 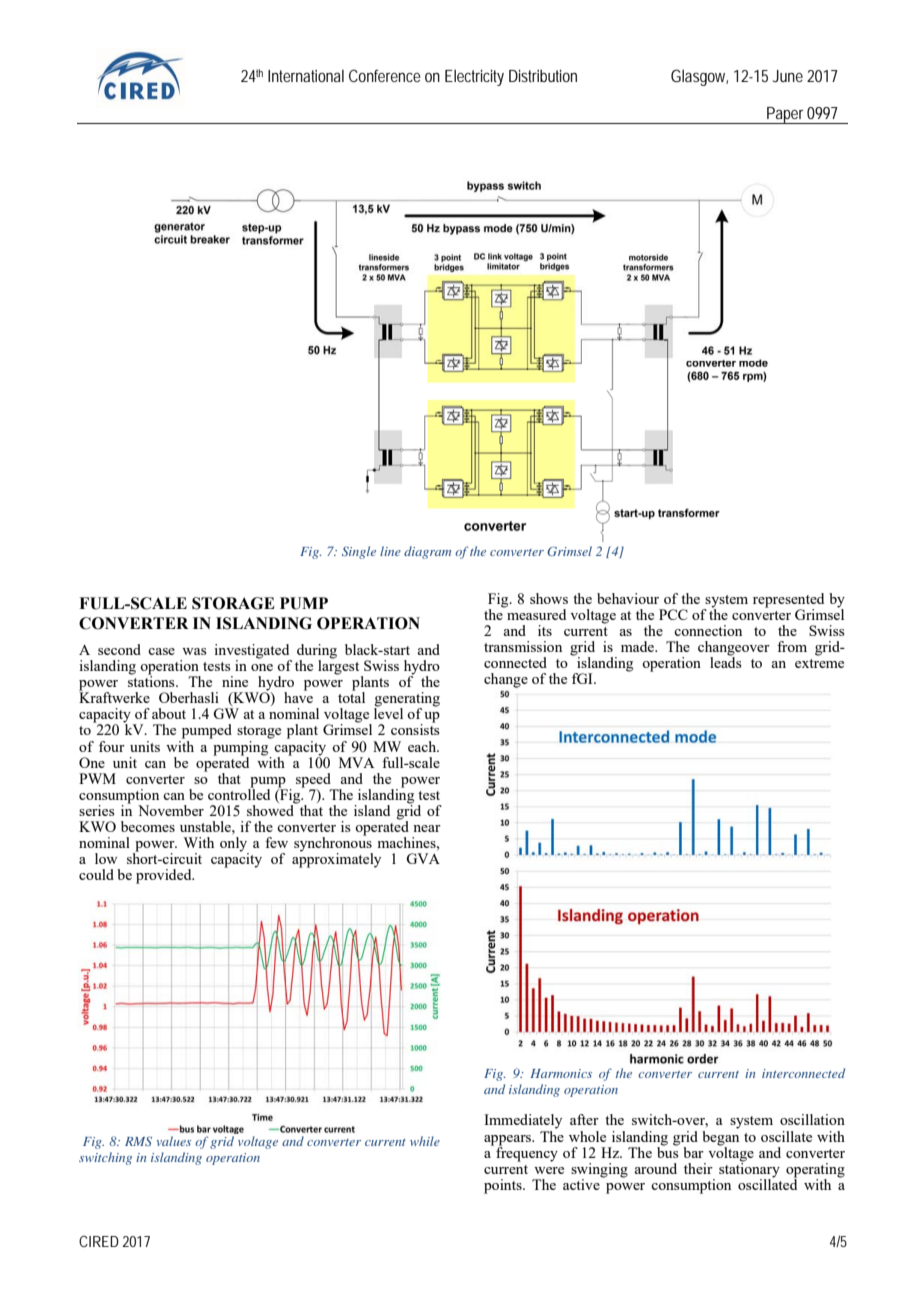 What do you see at coordinates (171, 810) in the document?
I see `November` at bounding box center [171, 810].
